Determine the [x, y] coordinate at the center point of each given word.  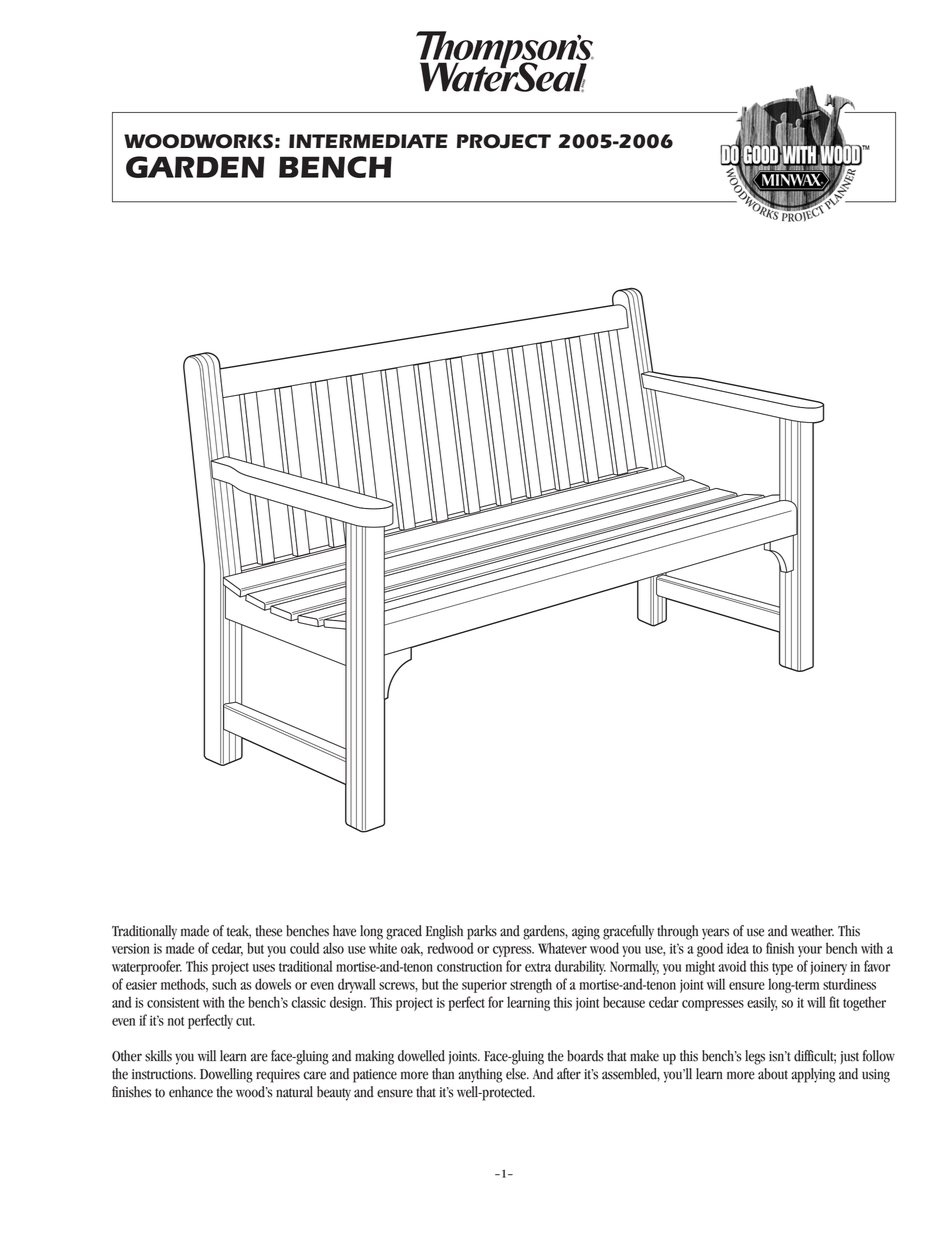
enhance [191, 1092]
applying [813, 1075]
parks [482, 932]
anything [480, 1075]
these [268, 931]
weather [812, 931]
